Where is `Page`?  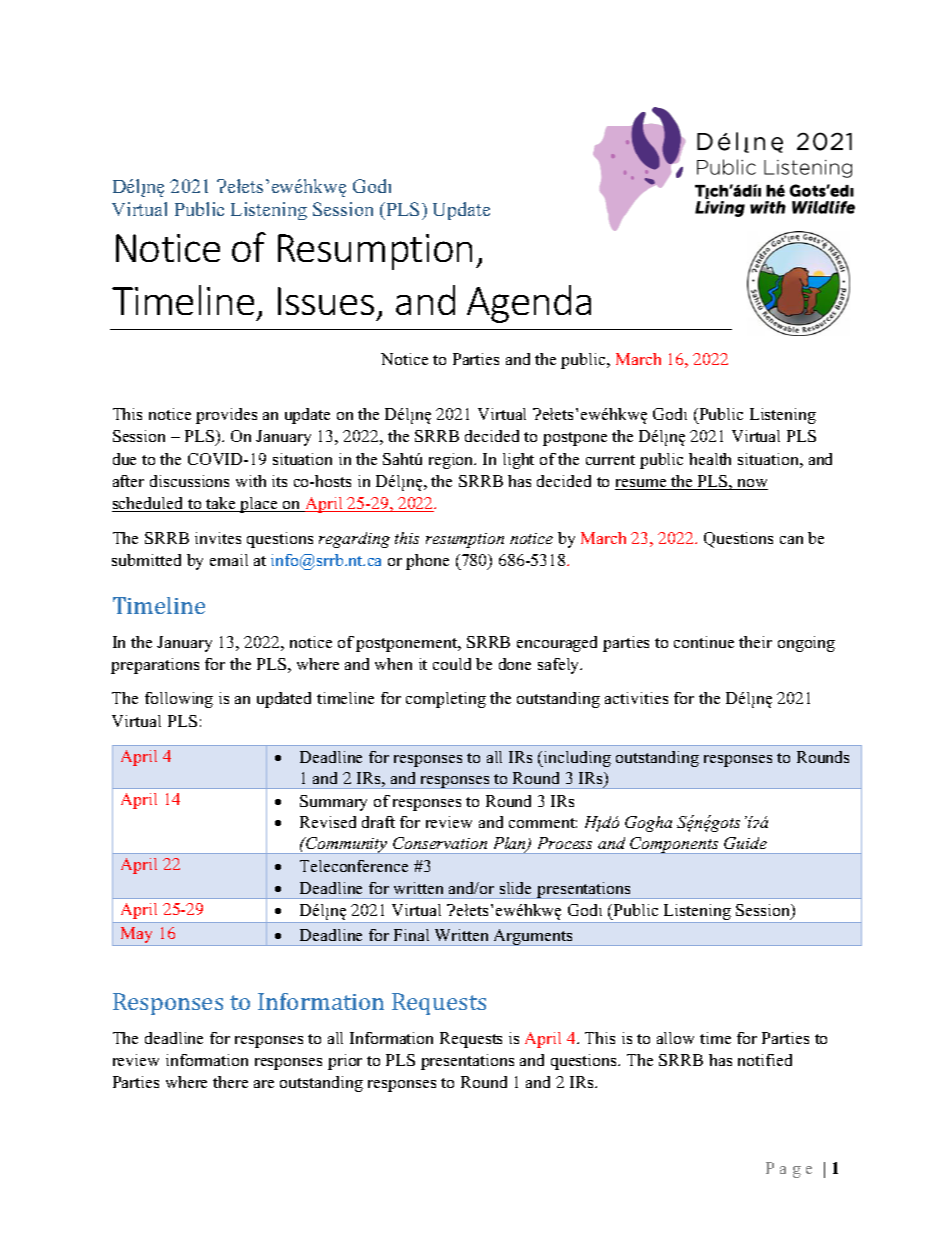
Page is located at coordinates (789, 1170).
